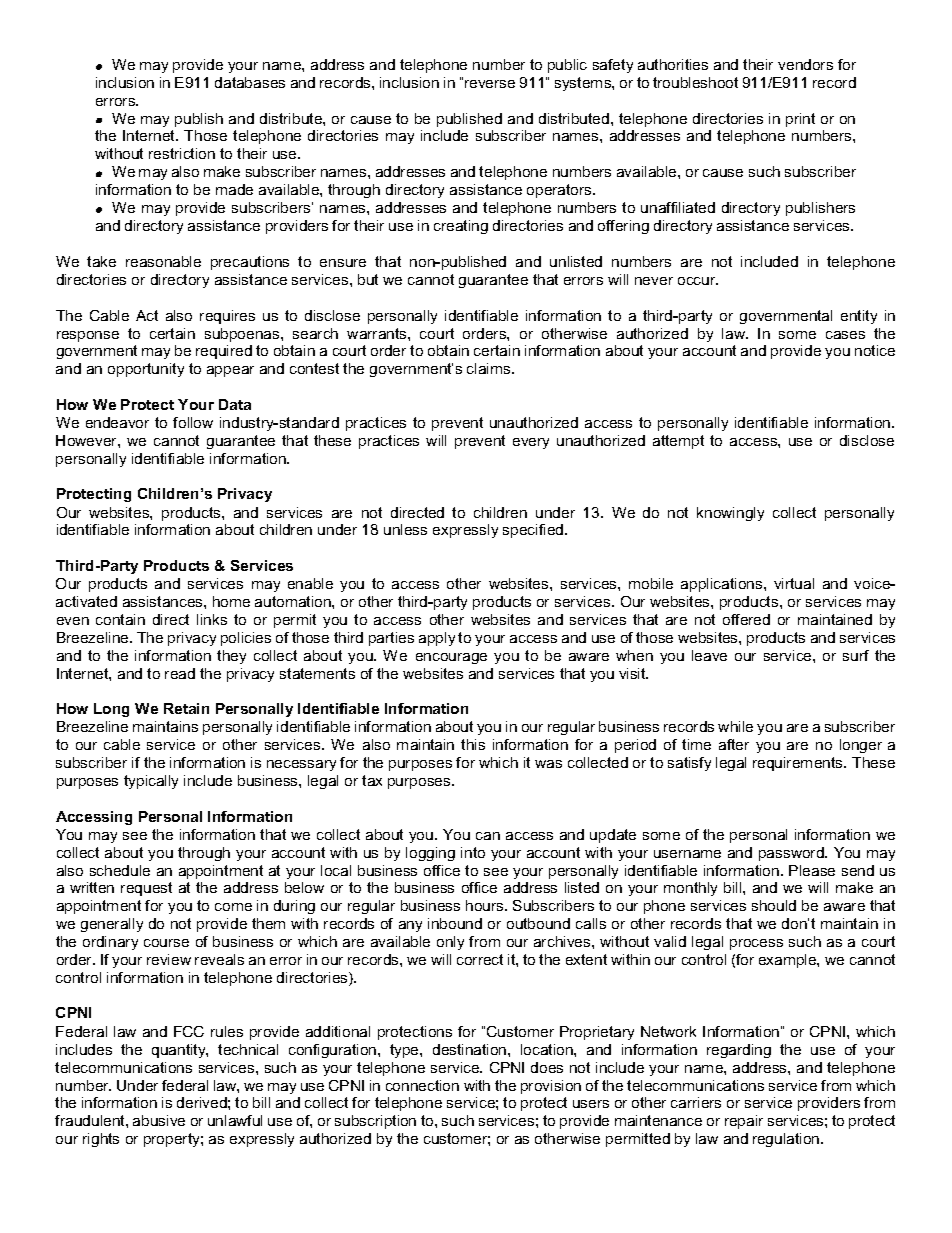  What do you see at coordinates (845, 335) in the image?
I see `cases` at bounding box center [845, 335].
